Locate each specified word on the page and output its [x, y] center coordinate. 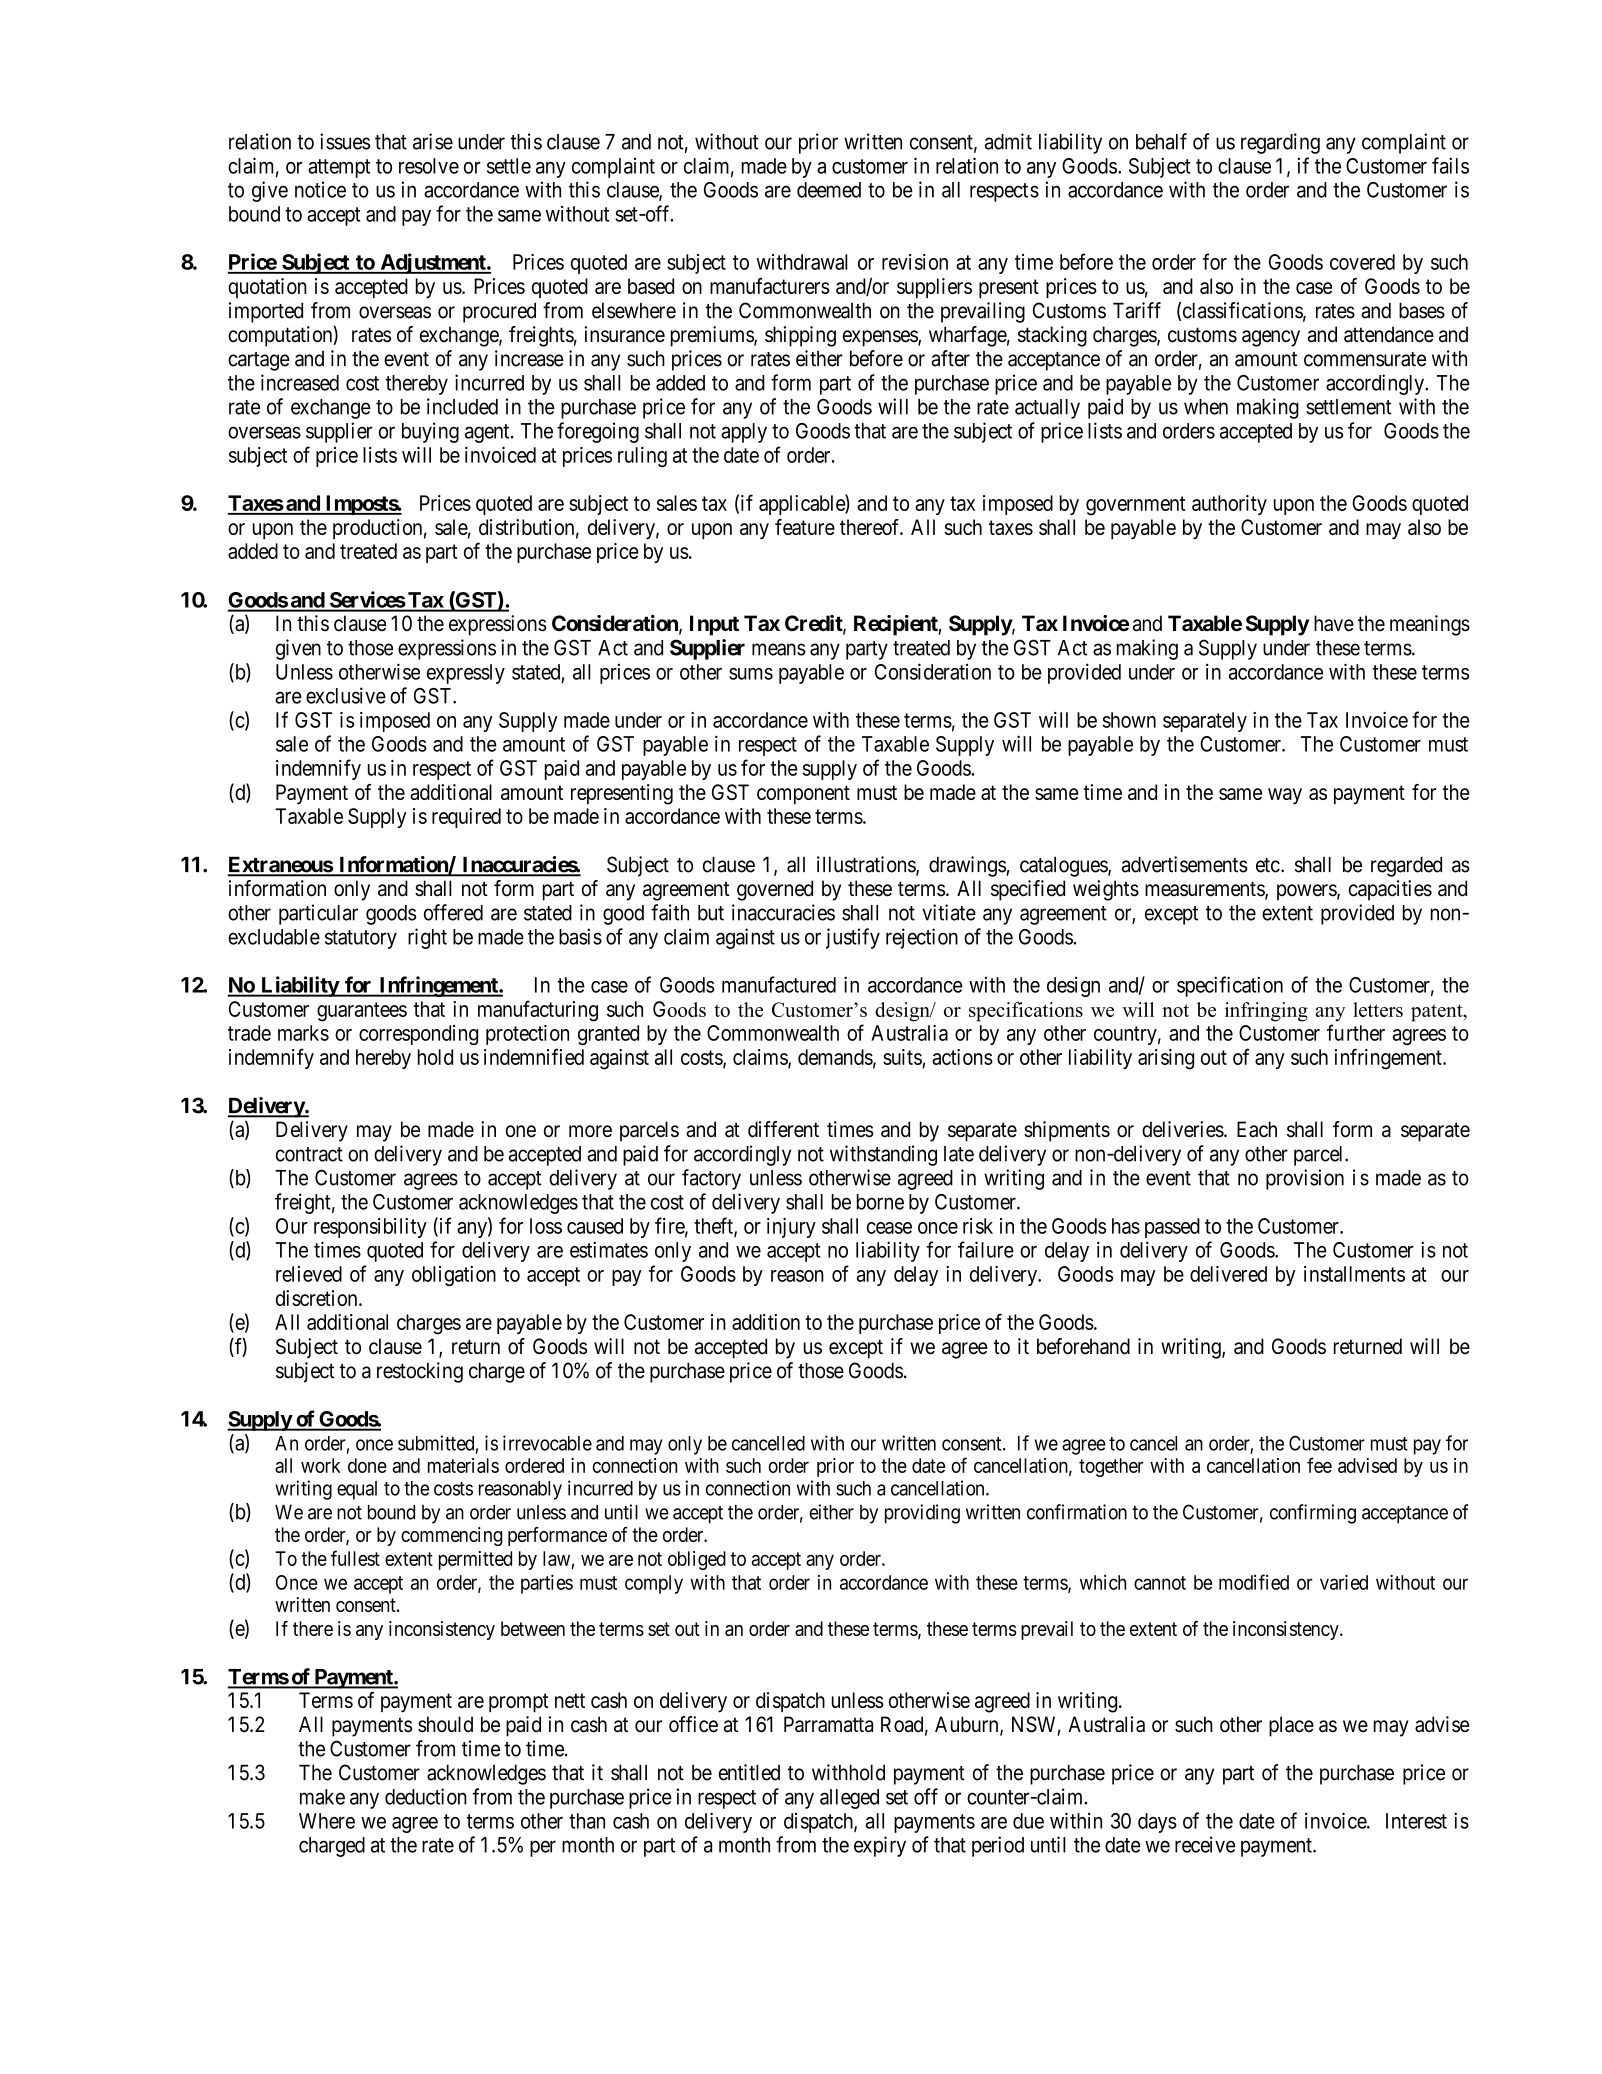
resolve [429, 166]
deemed [829, 190]
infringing [1266, 1012]
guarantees [362, 1012]
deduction [426, 1796]
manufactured [779, 984]
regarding [1280, 143]
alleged [849, 1799]
